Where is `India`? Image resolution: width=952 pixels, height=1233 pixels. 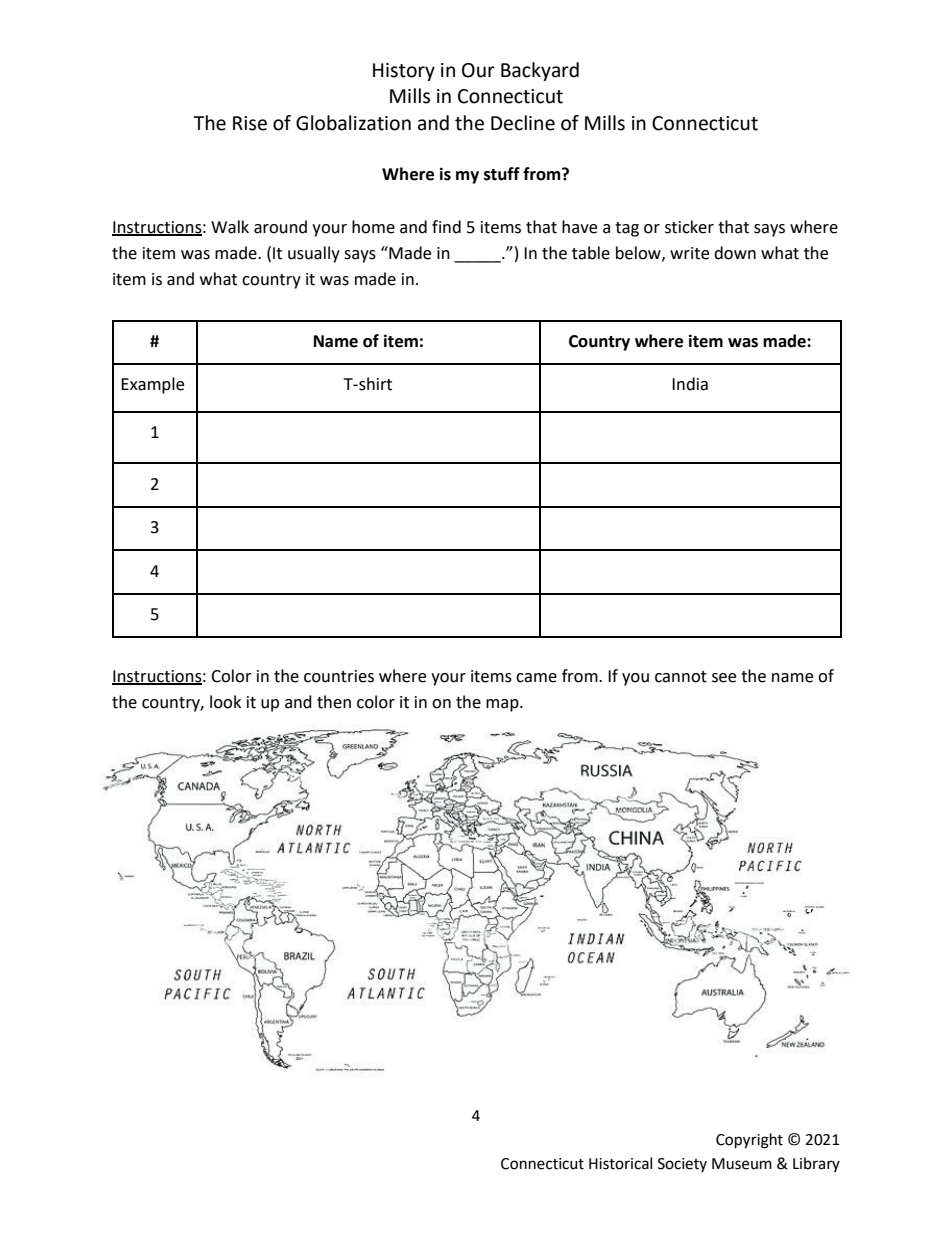
India is located at coordinates (690, 384).
